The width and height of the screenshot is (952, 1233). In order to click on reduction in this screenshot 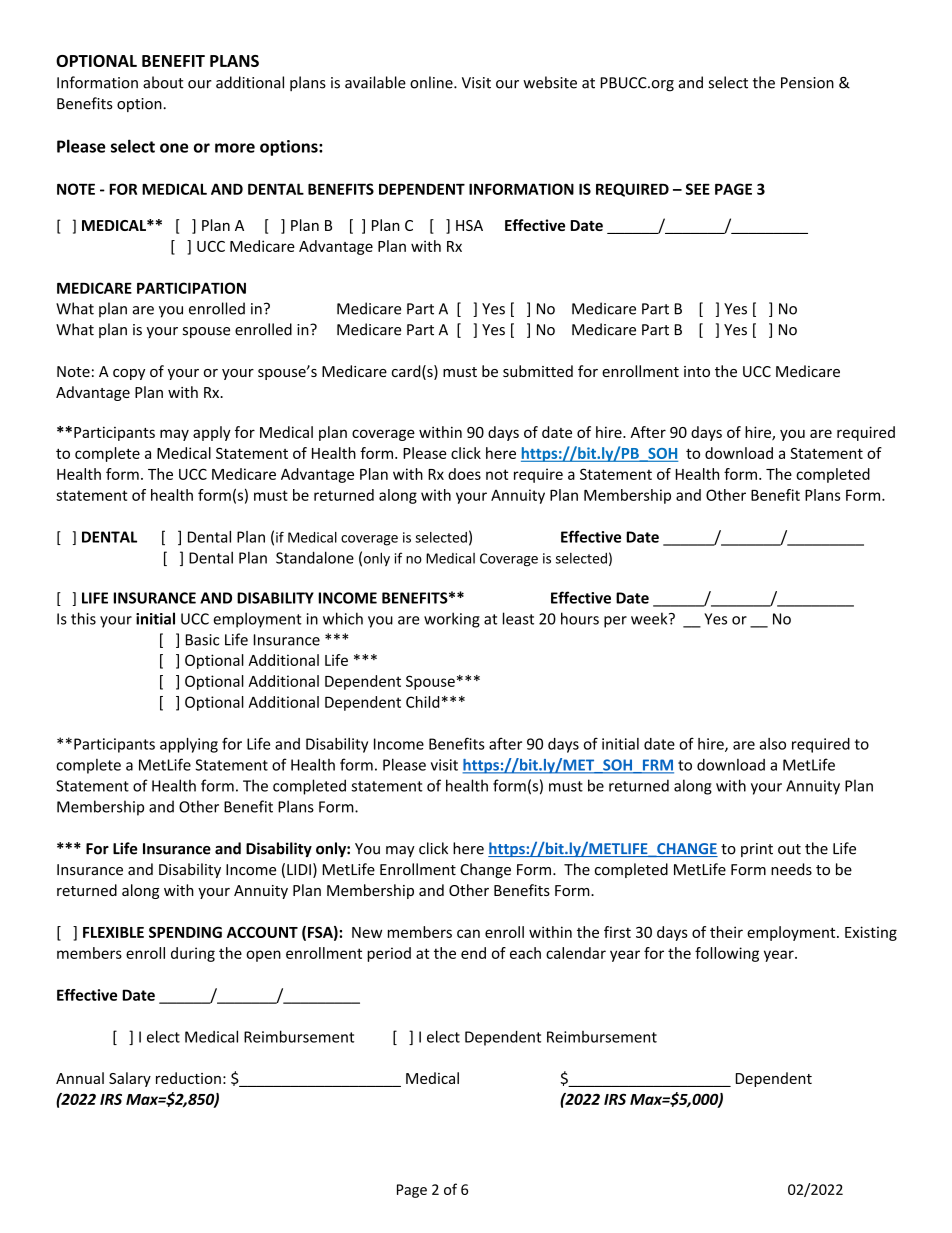, I will do `click(188, 1078)`.
